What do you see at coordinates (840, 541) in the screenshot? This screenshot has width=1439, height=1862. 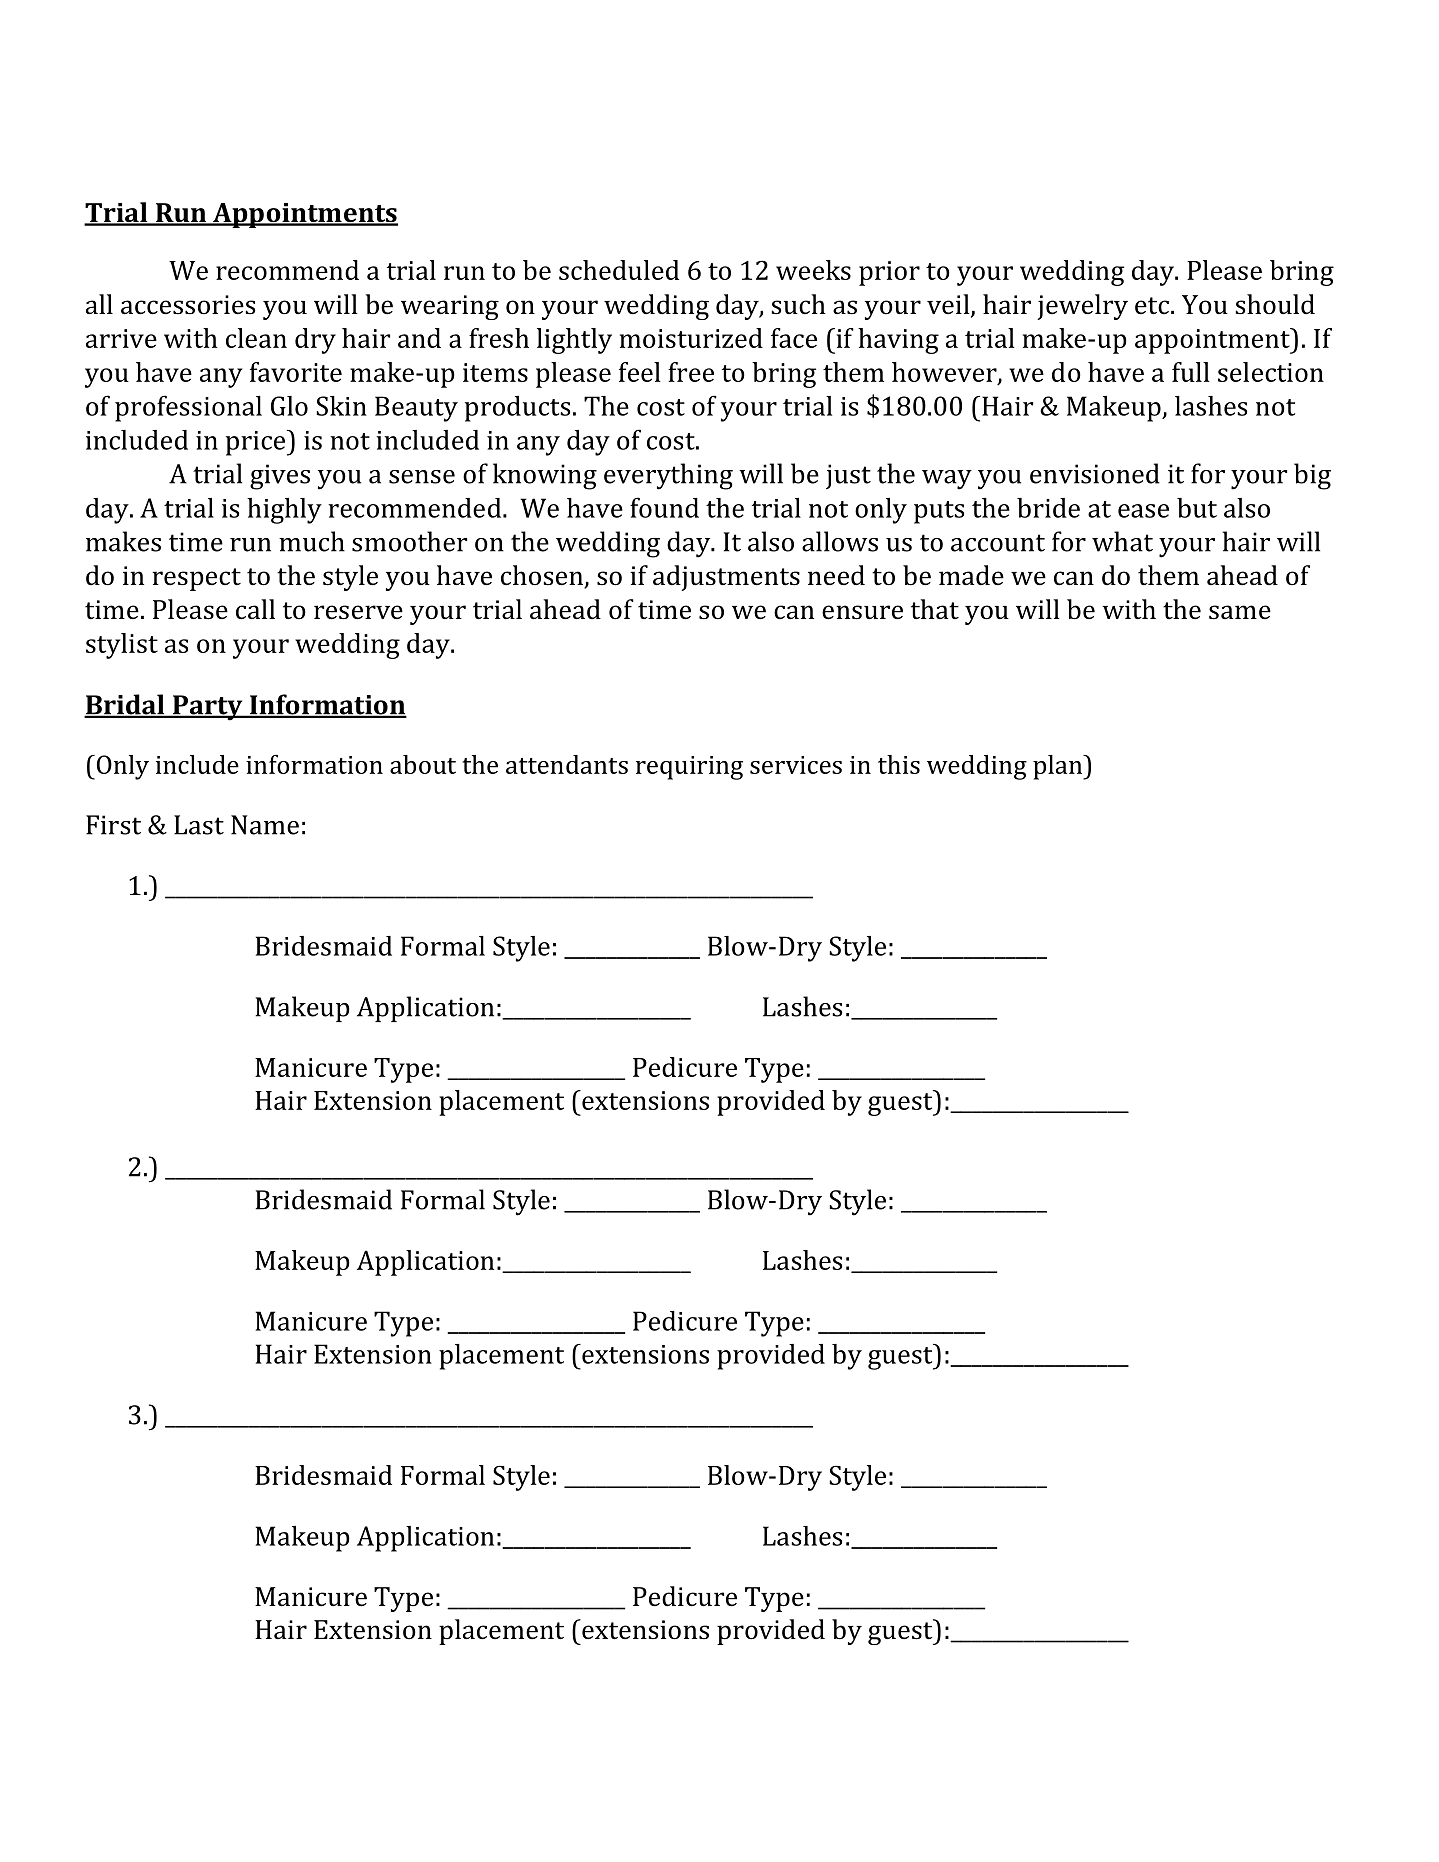 I see `allows` at bounding box center [840, 541].
